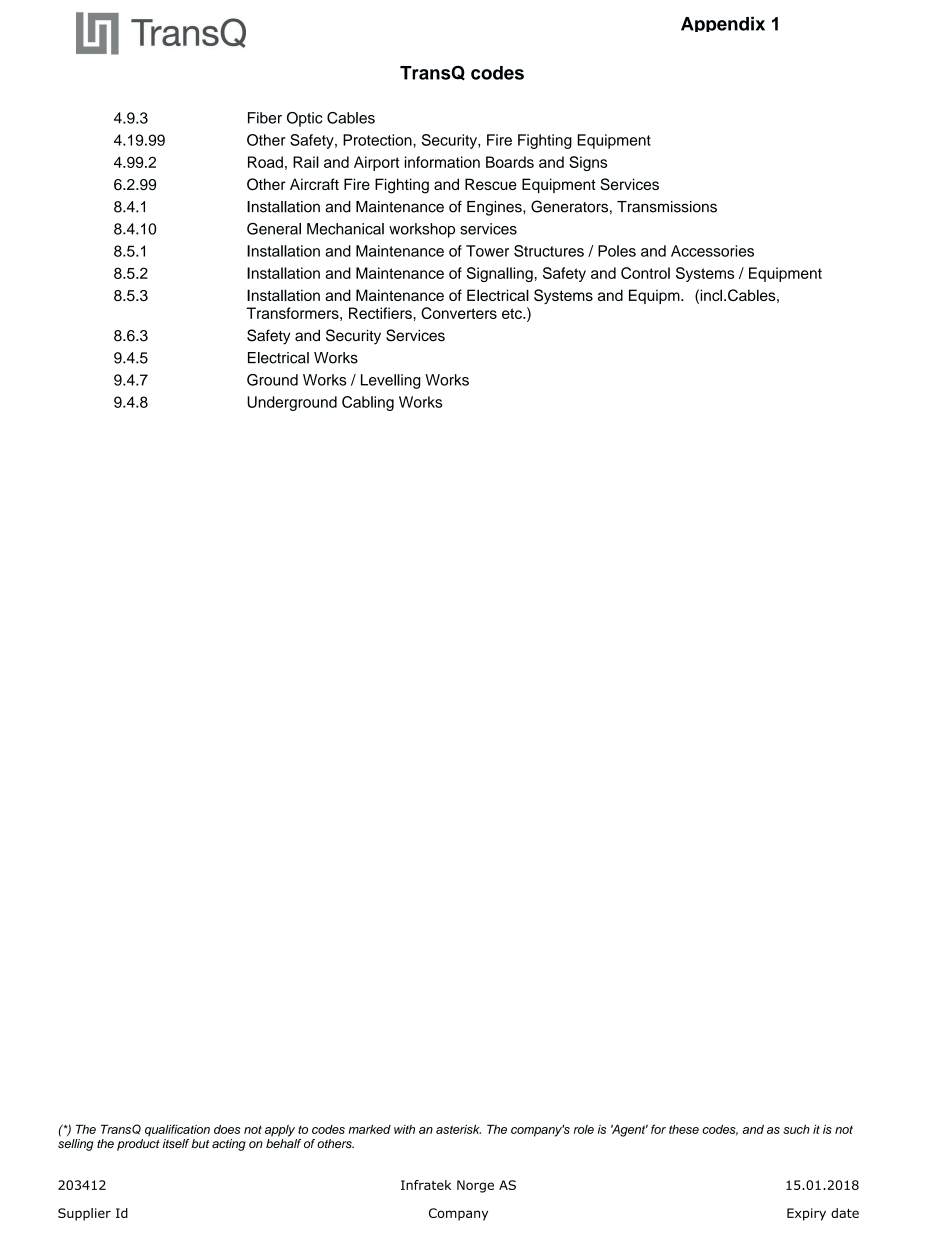 Image resolution: width=952 pixels, height=1233 pixels. I want to click on Norge, so click(475, 1186).
